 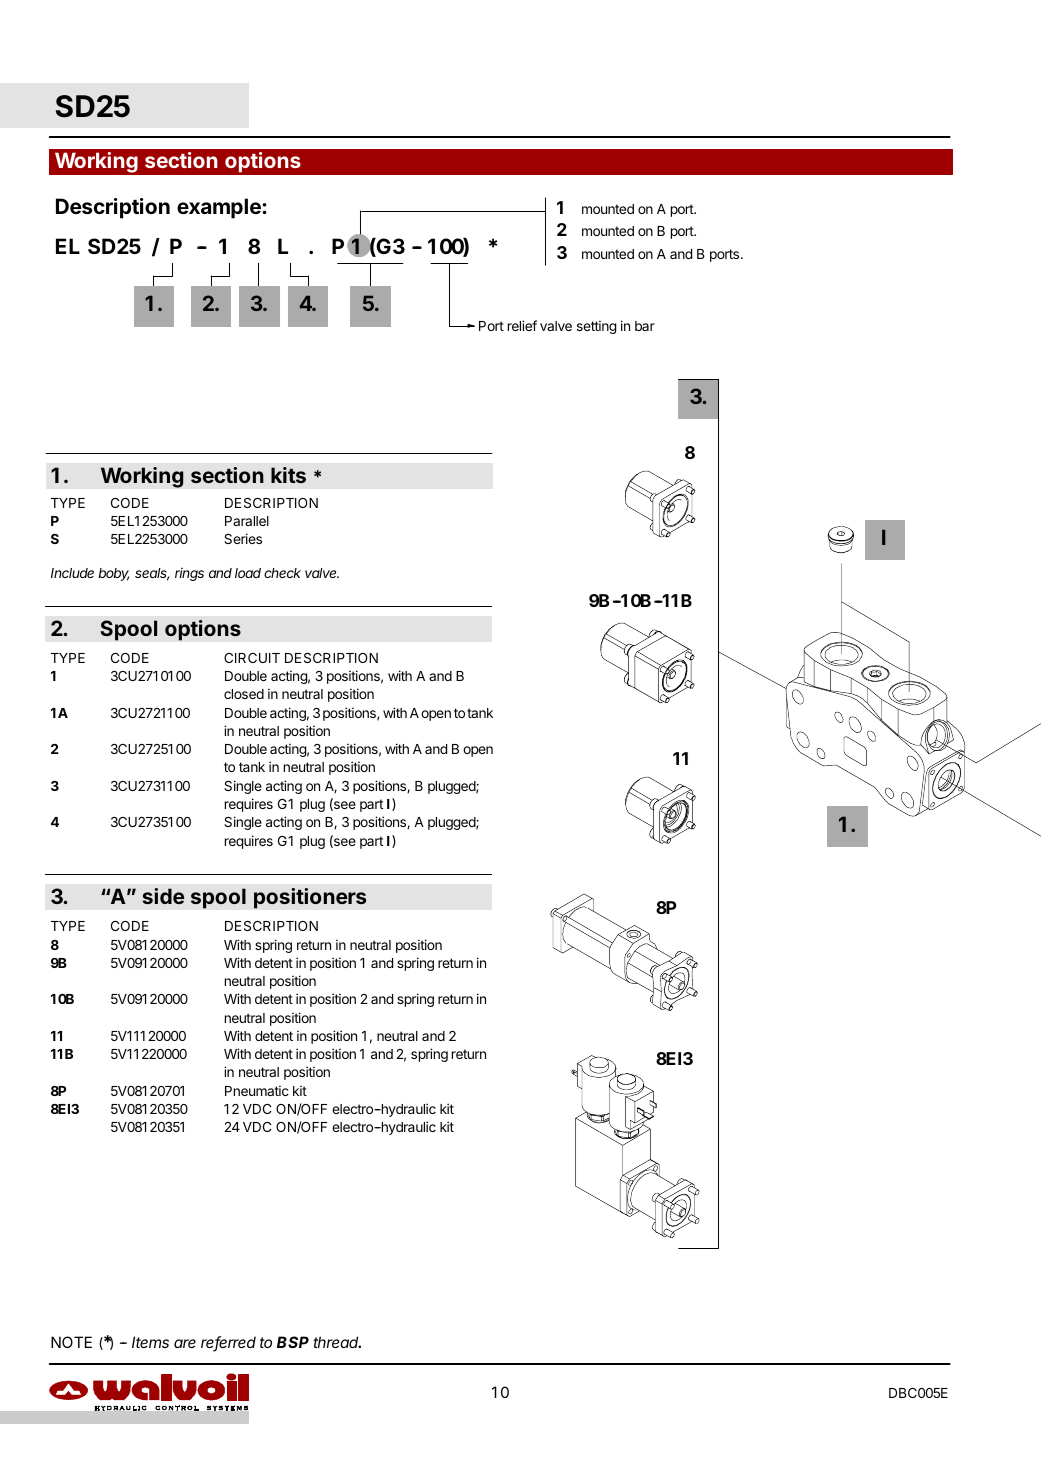 What do you see at coordinates (150, 1342) in the screenshot?
I see `Items` at bounding box center [150, 1342].
